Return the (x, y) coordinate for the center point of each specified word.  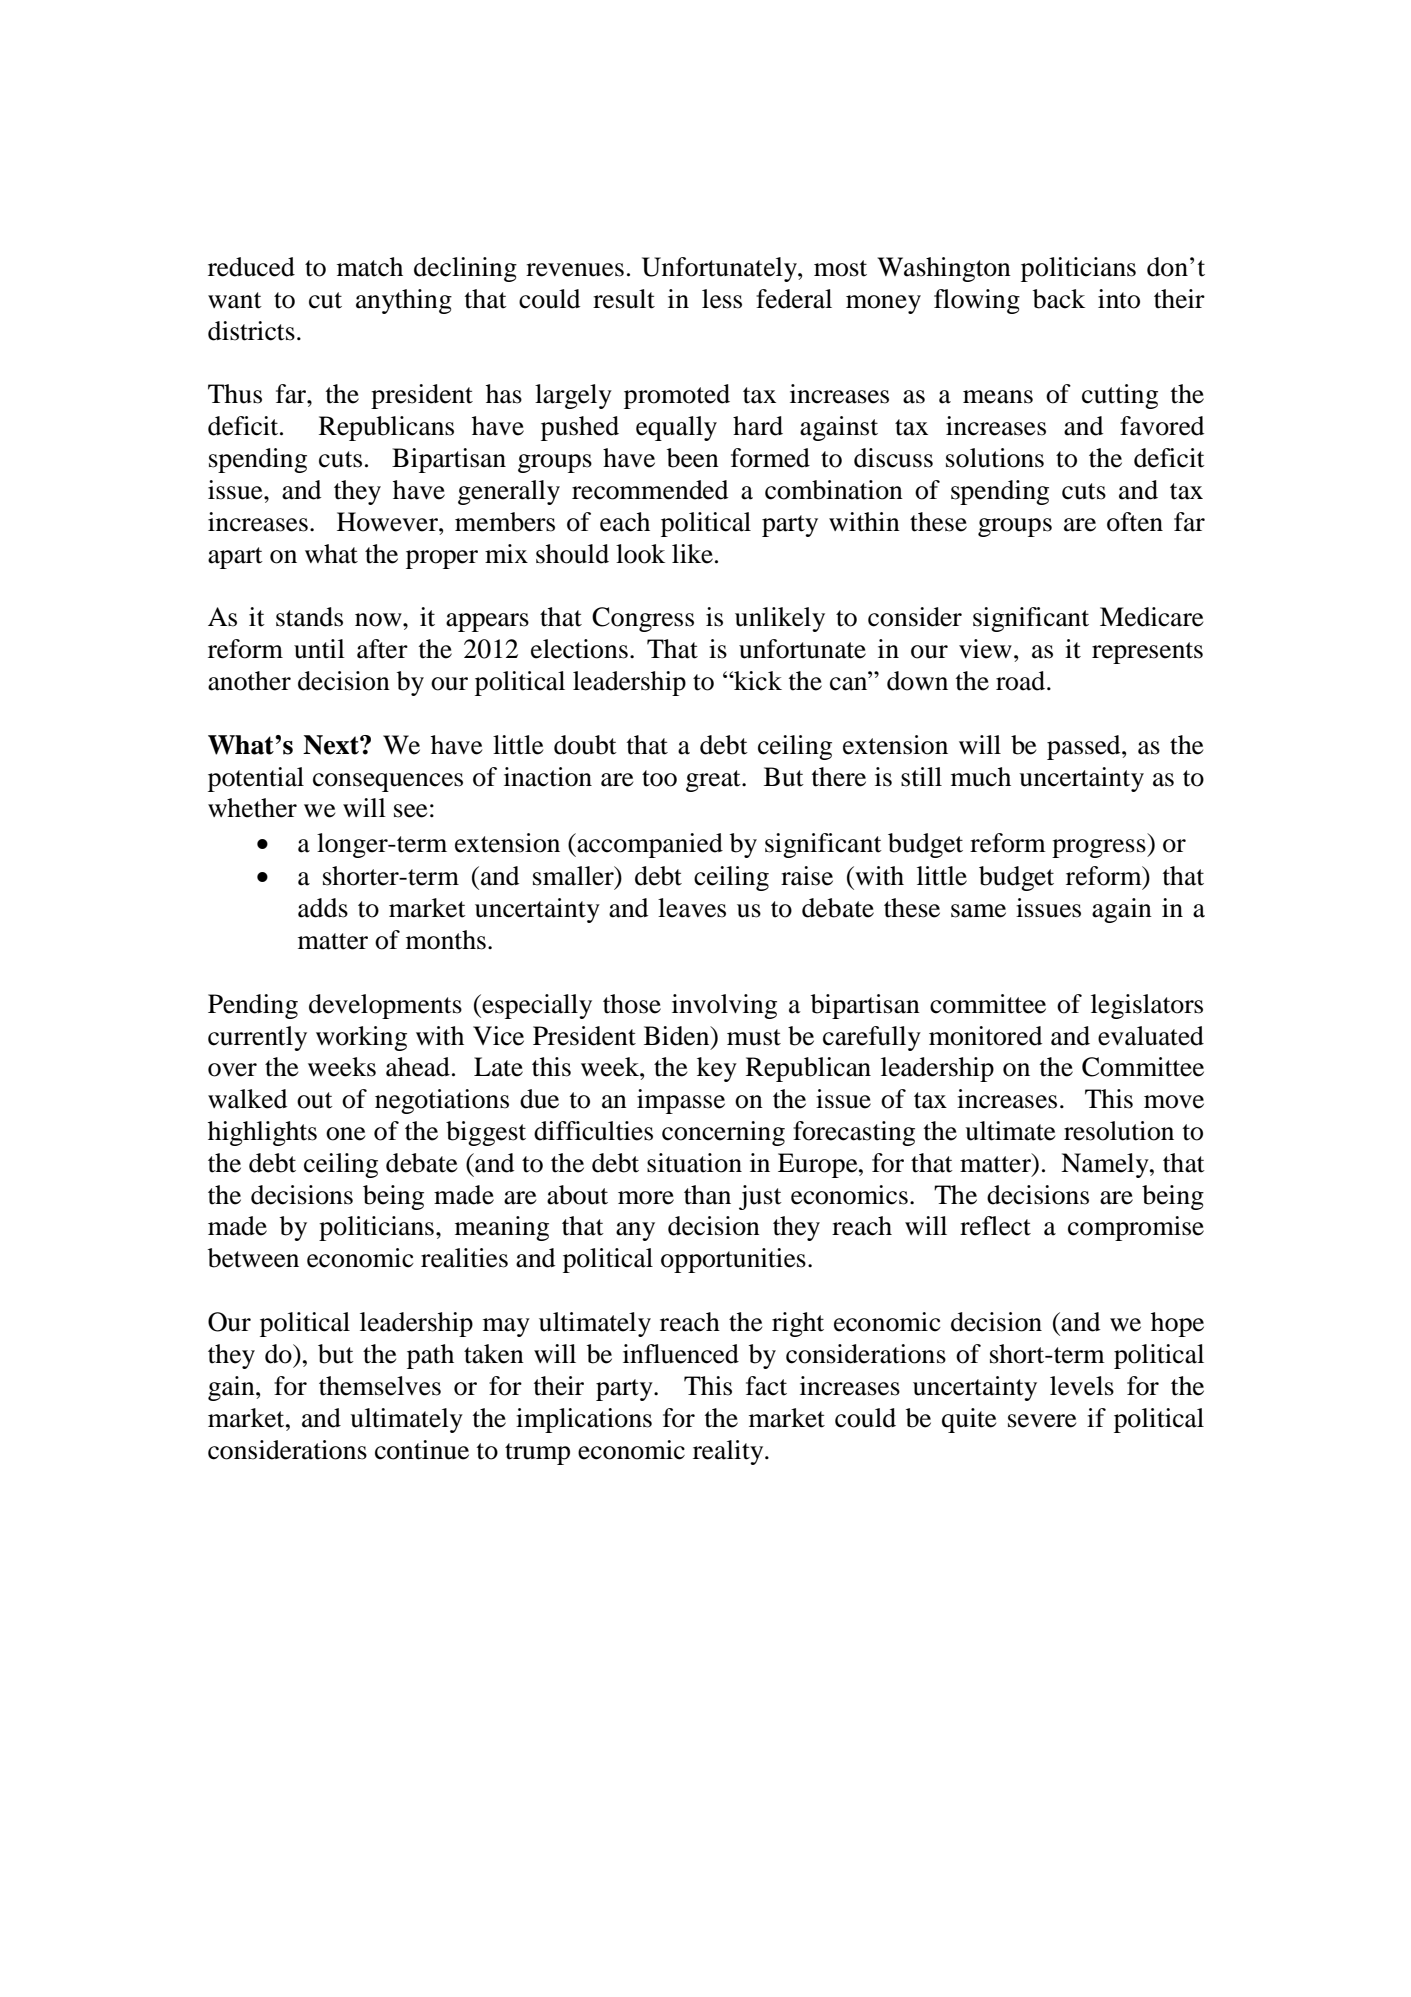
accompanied (649, 845)
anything (404, 301)
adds (323, 908)
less (722, 299)
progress (1100, 848)
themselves (380, 1386)
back (1059, 299)
